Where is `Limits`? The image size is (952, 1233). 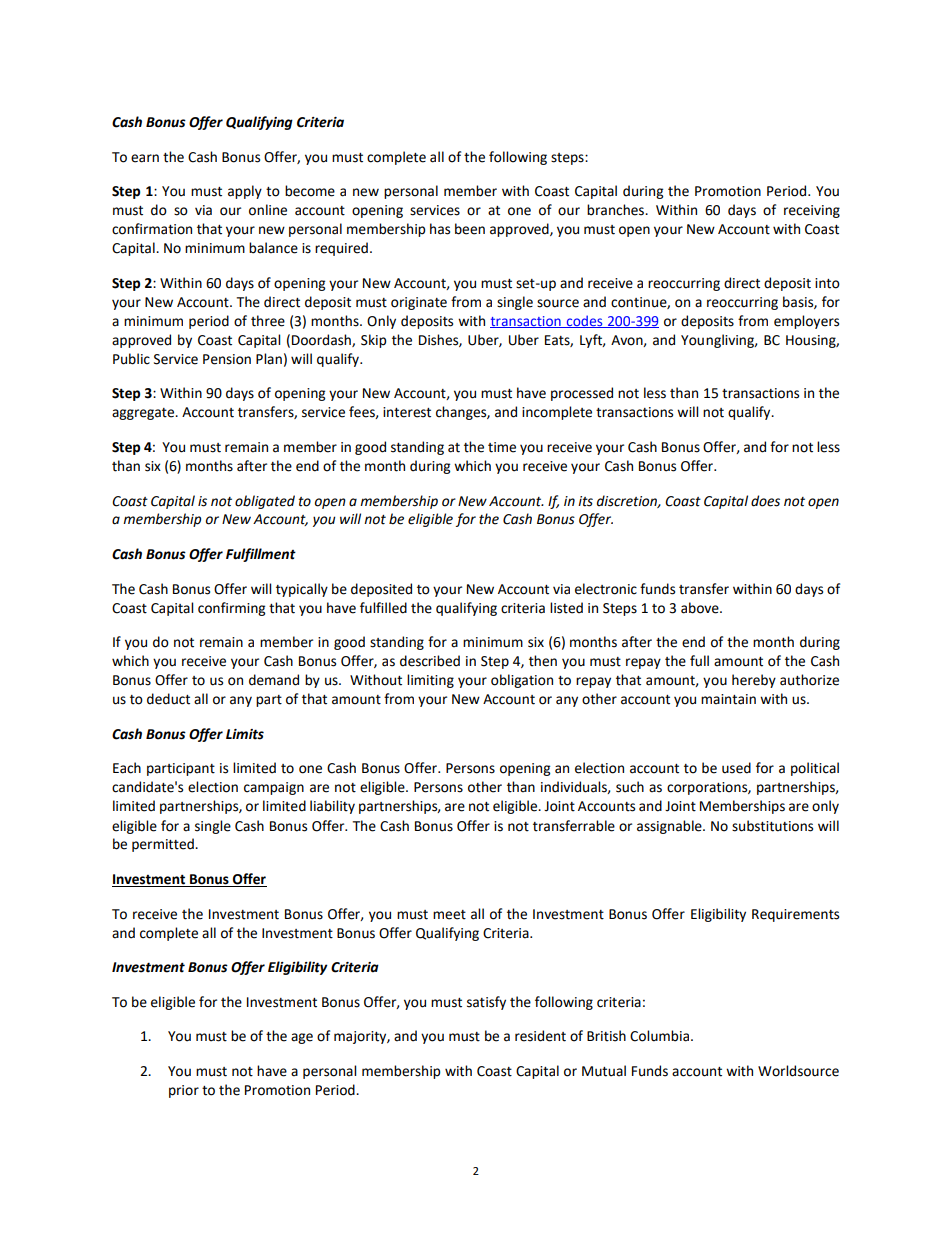
Limits is located at coordinates (245, 734).
